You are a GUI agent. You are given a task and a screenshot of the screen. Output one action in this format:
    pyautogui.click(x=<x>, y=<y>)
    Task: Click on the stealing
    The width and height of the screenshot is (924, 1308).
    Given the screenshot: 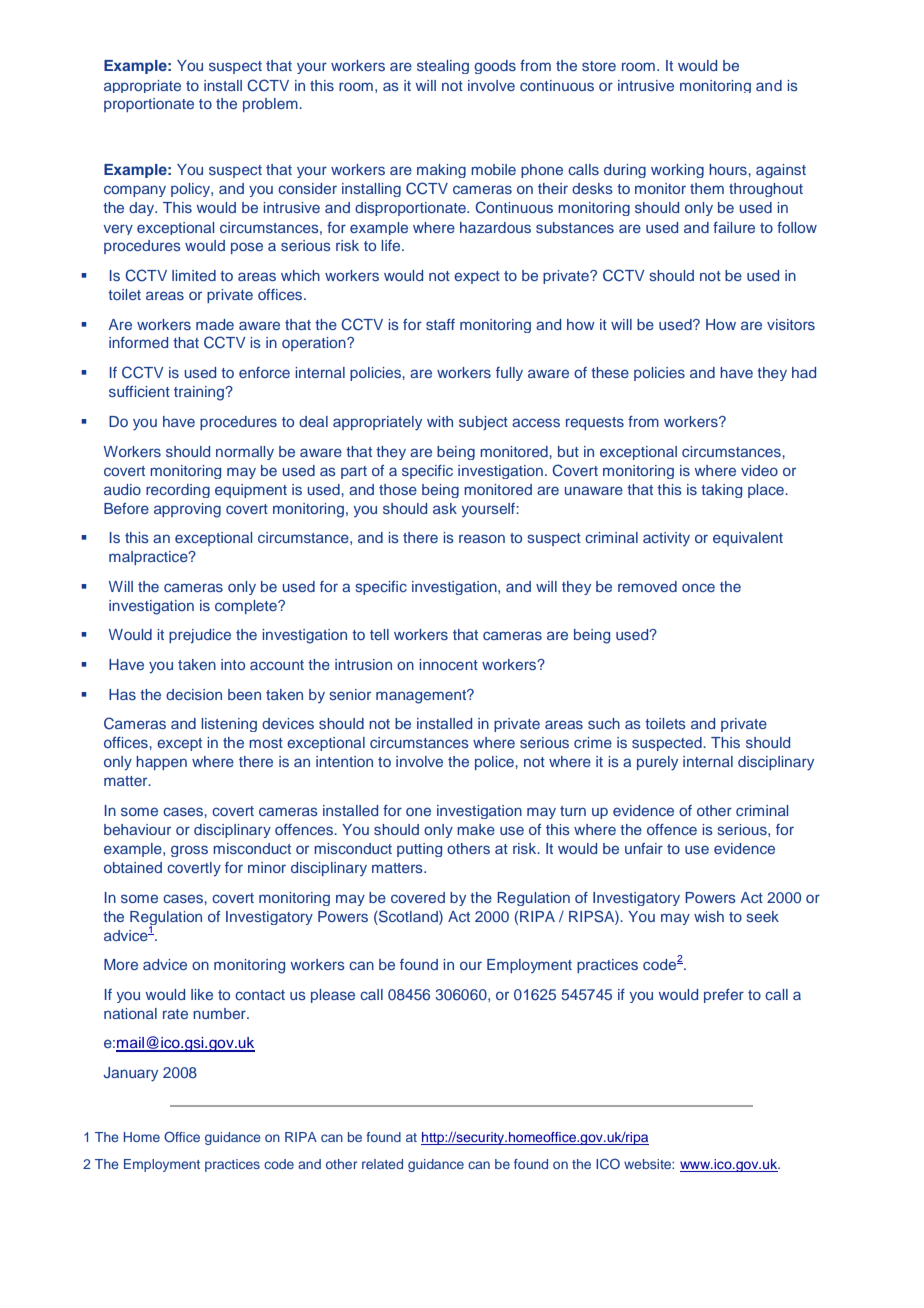 What is the action you would take?
    pyautogui.click(x=443, y=67)
